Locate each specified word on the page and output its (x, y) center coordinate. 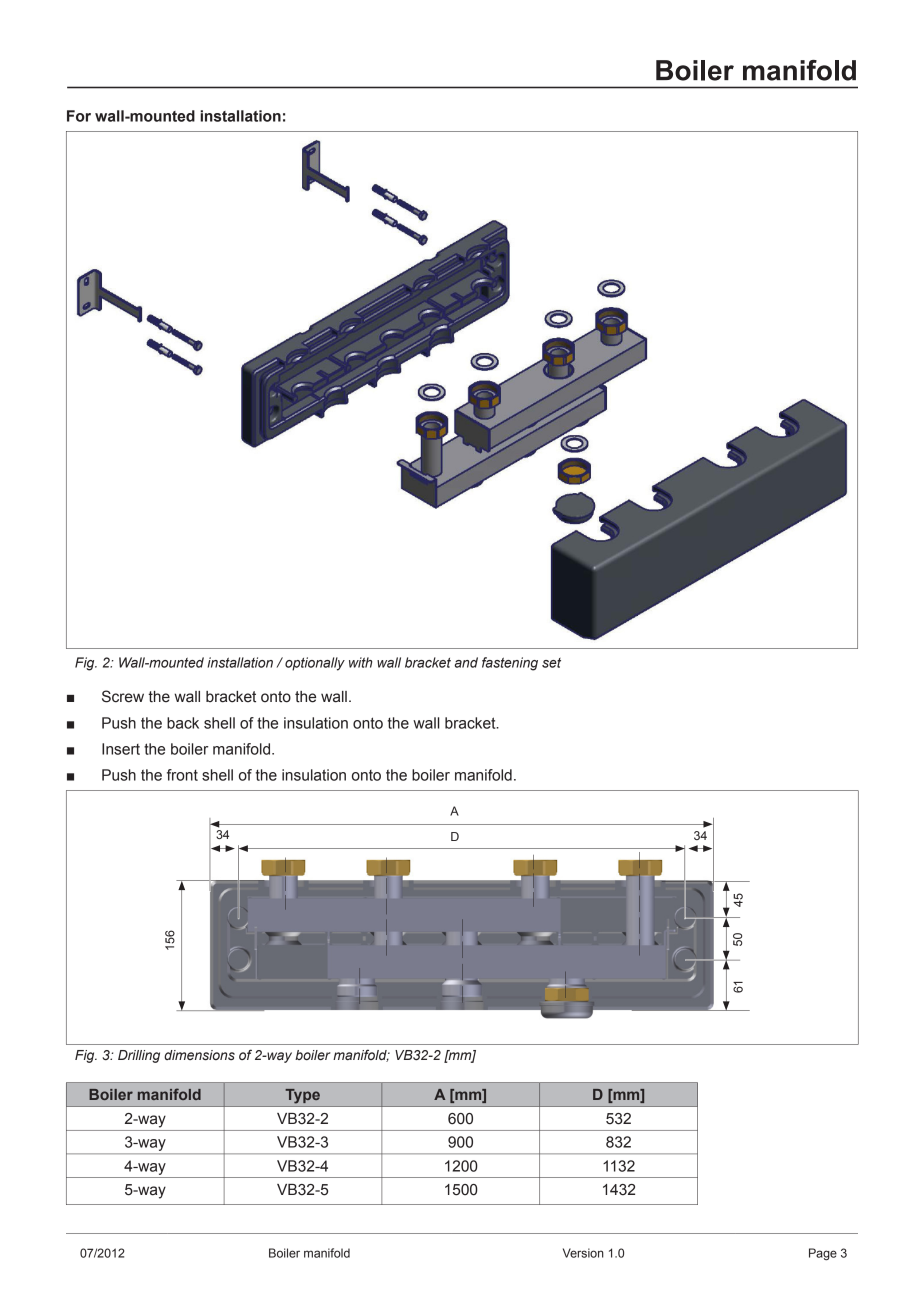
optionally (315, 664)
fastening (510, 664)
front (182, 775)
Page (823, 1254)
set (551, 663)
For (79, 116)
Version (583, 1253)
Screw (123, 696)
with (360, 662)
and (466, 662)
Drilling (139, 1056)
